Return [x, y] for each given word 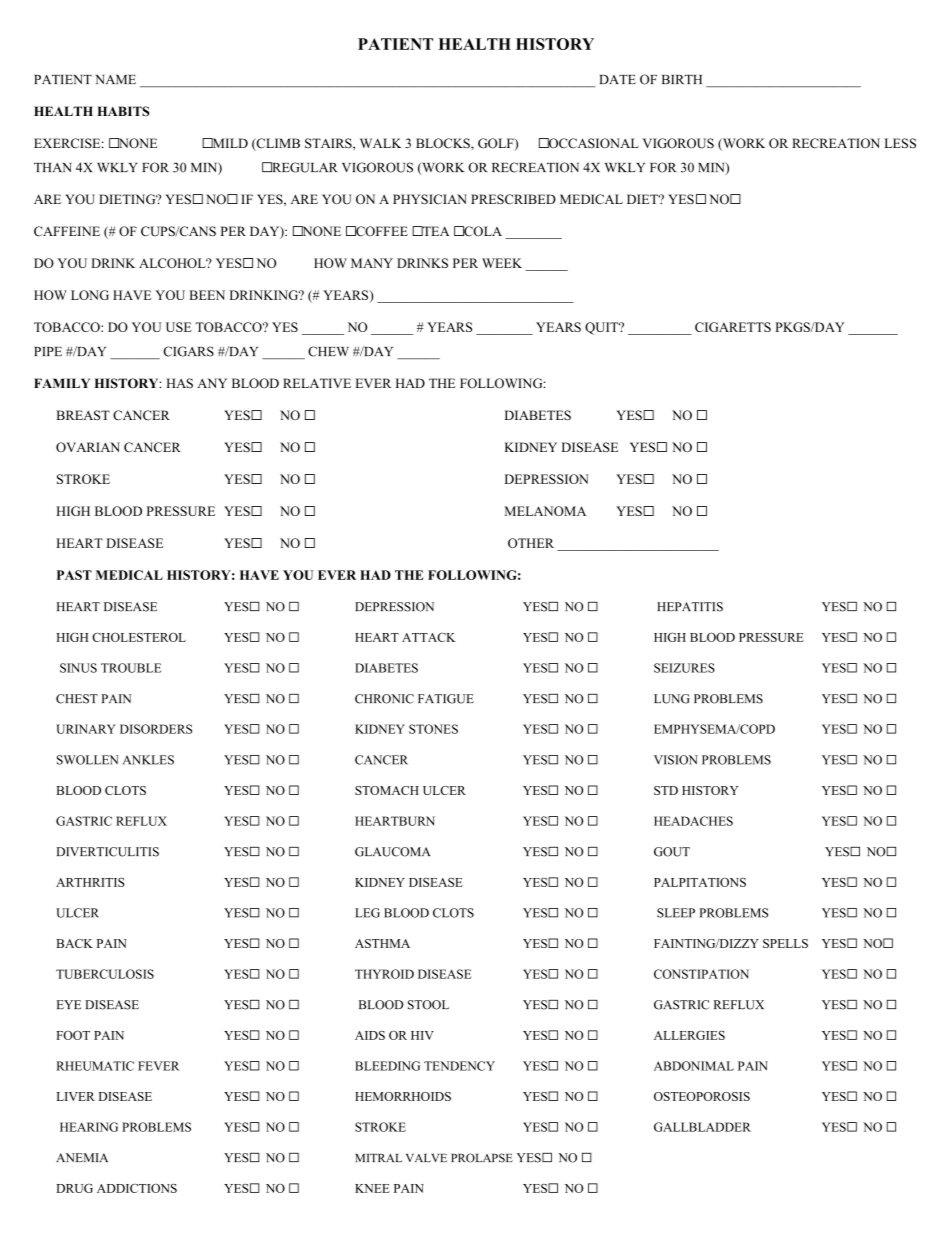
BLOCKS [444, 143]
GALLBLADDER [702, 1127]
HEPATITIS [690, 607]
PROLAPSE [482, 1158]
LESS [900, 143]
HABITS [123, 111]
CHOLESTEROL [139, 637]
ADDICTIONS [137, 1188]
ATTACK [429, 637]
